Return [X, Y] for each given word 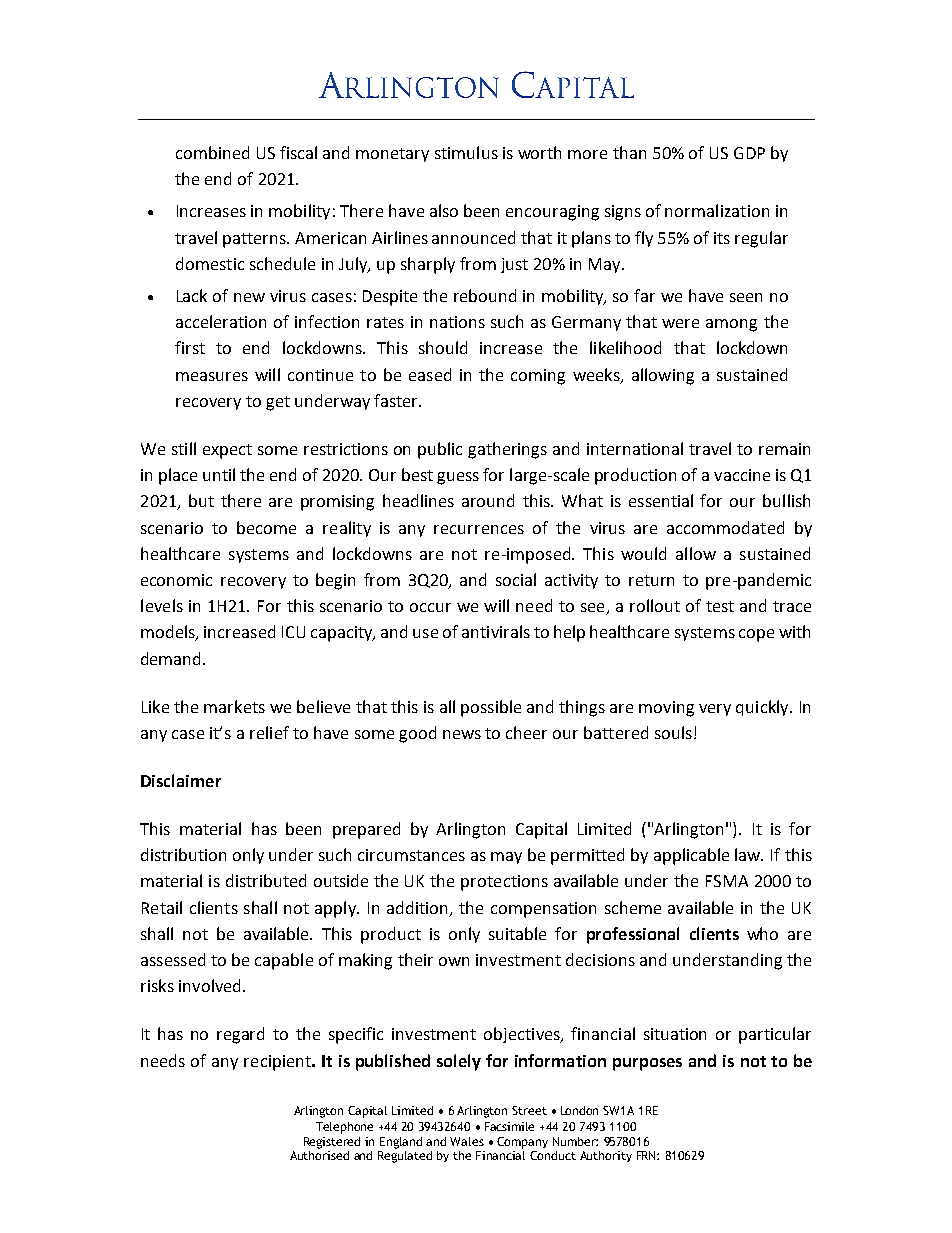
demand [172, 658]
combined [212, 152]
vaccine [742, 475]
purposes [647, 1064]
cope [756, 635]
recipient [278, 1063]
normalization [717, 210]
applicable [691, 856]
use [425, 633]
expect [227, 451]
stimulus [466, 152]
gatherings [507, 450]
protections [504, 883]
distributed [266, 880]
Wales [467, 1141]
